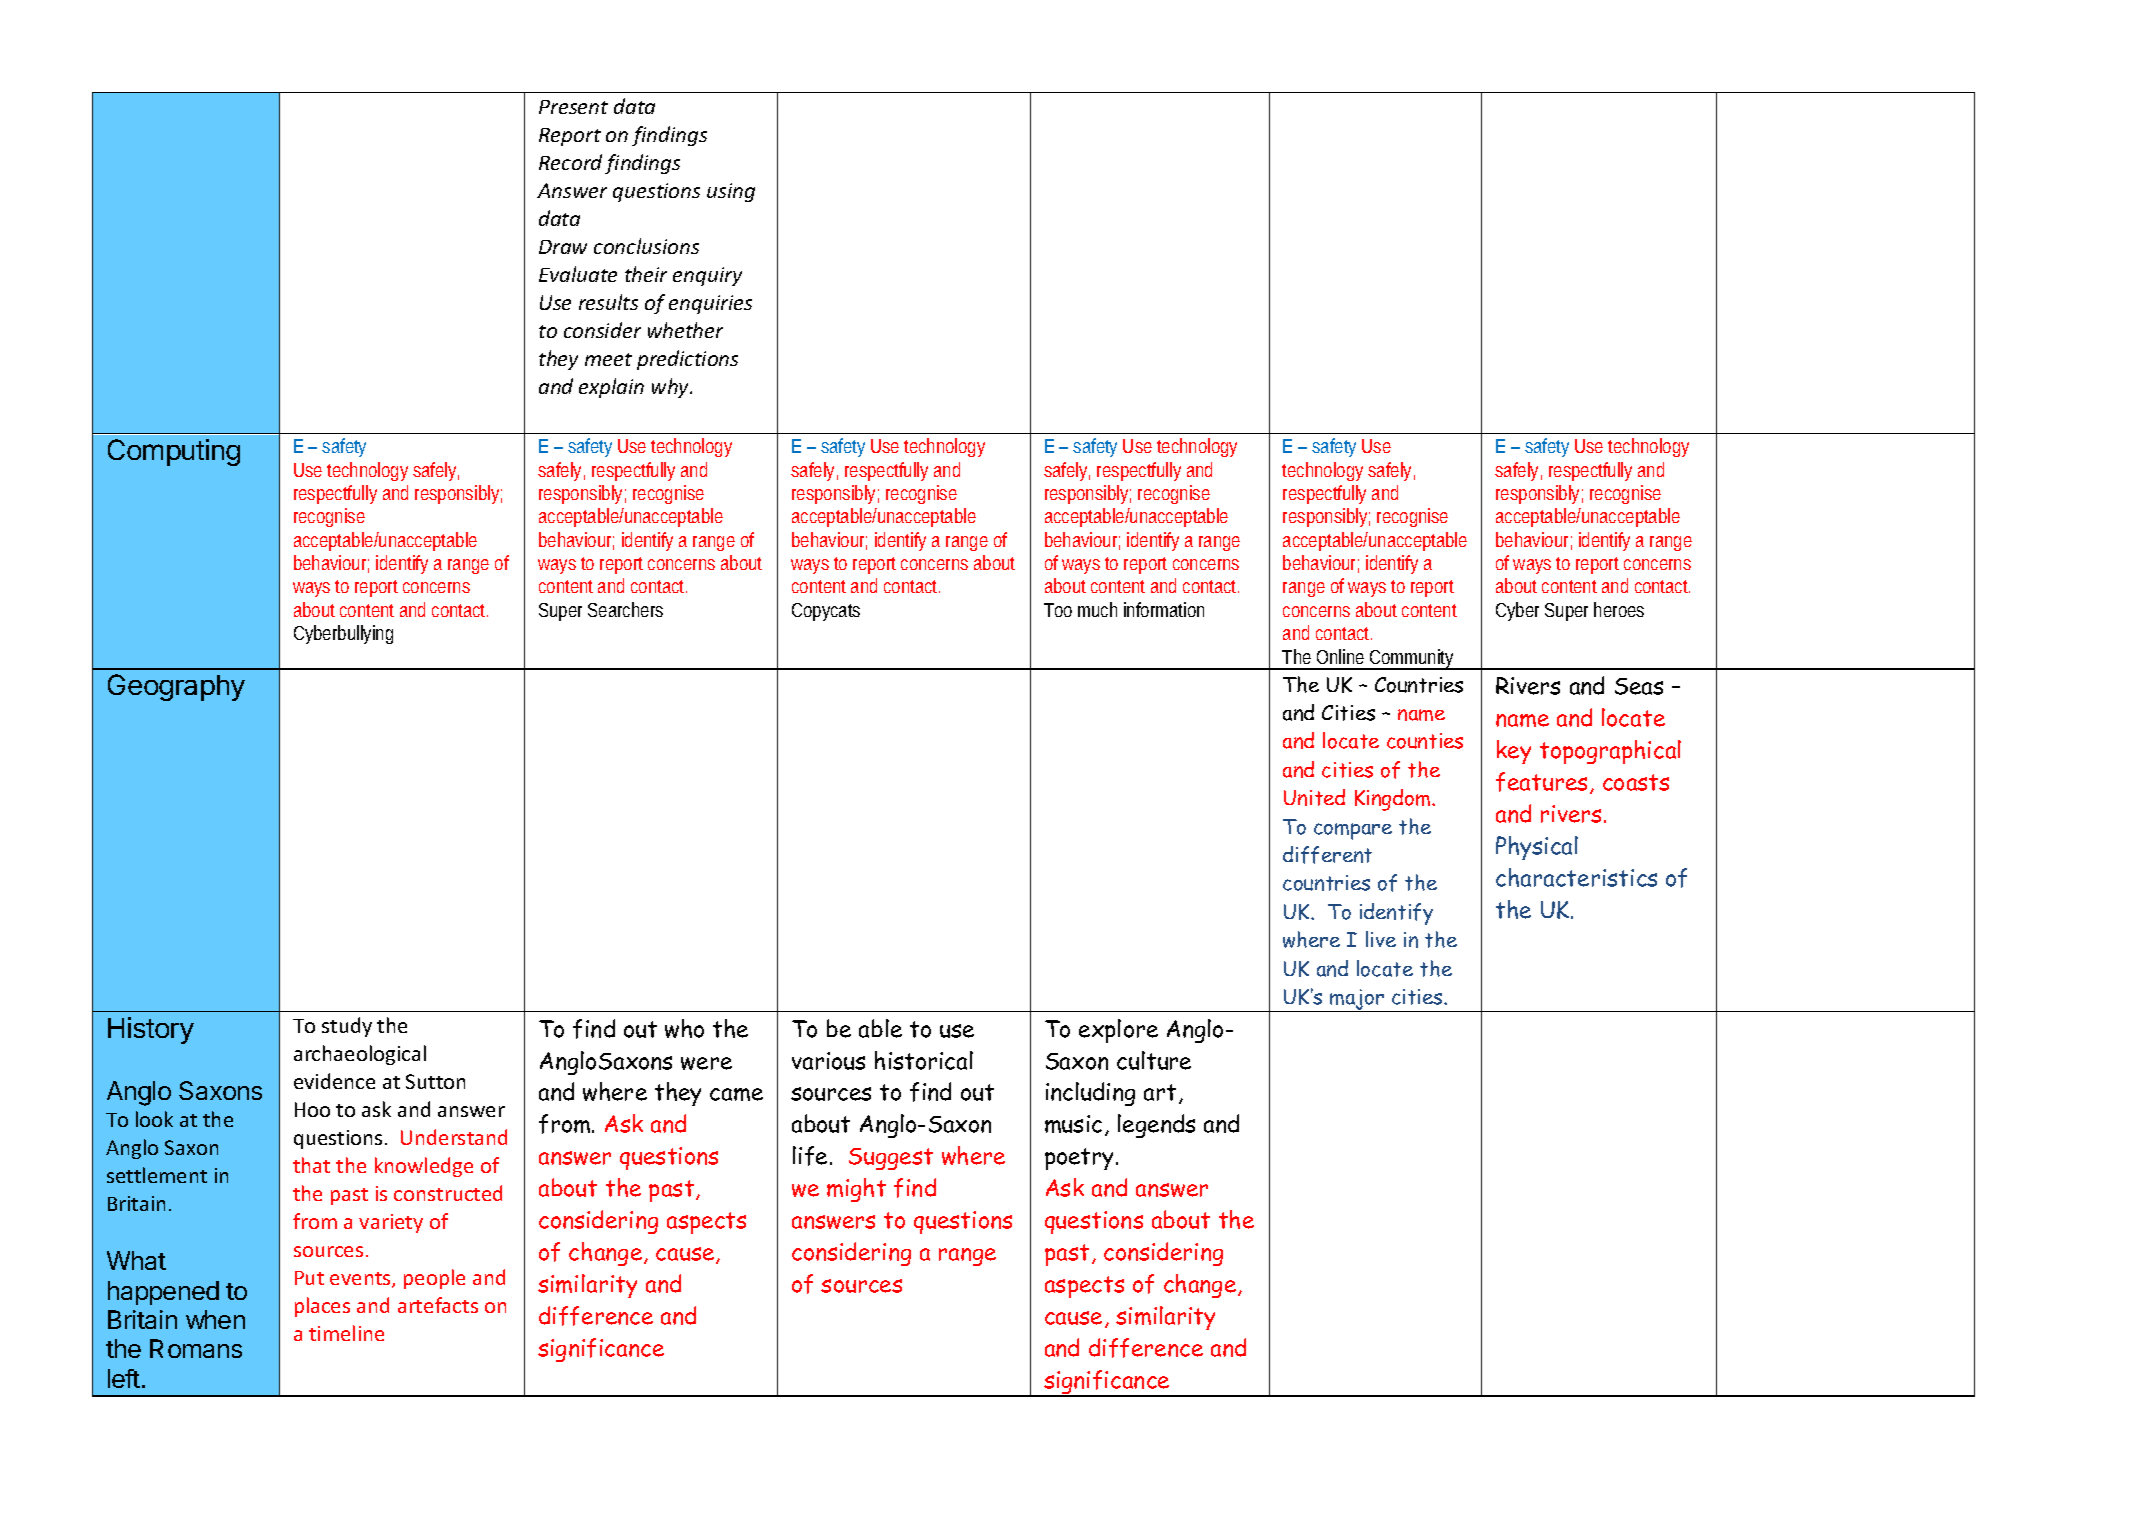  I want to click on timeline, so click(346, 1333).
